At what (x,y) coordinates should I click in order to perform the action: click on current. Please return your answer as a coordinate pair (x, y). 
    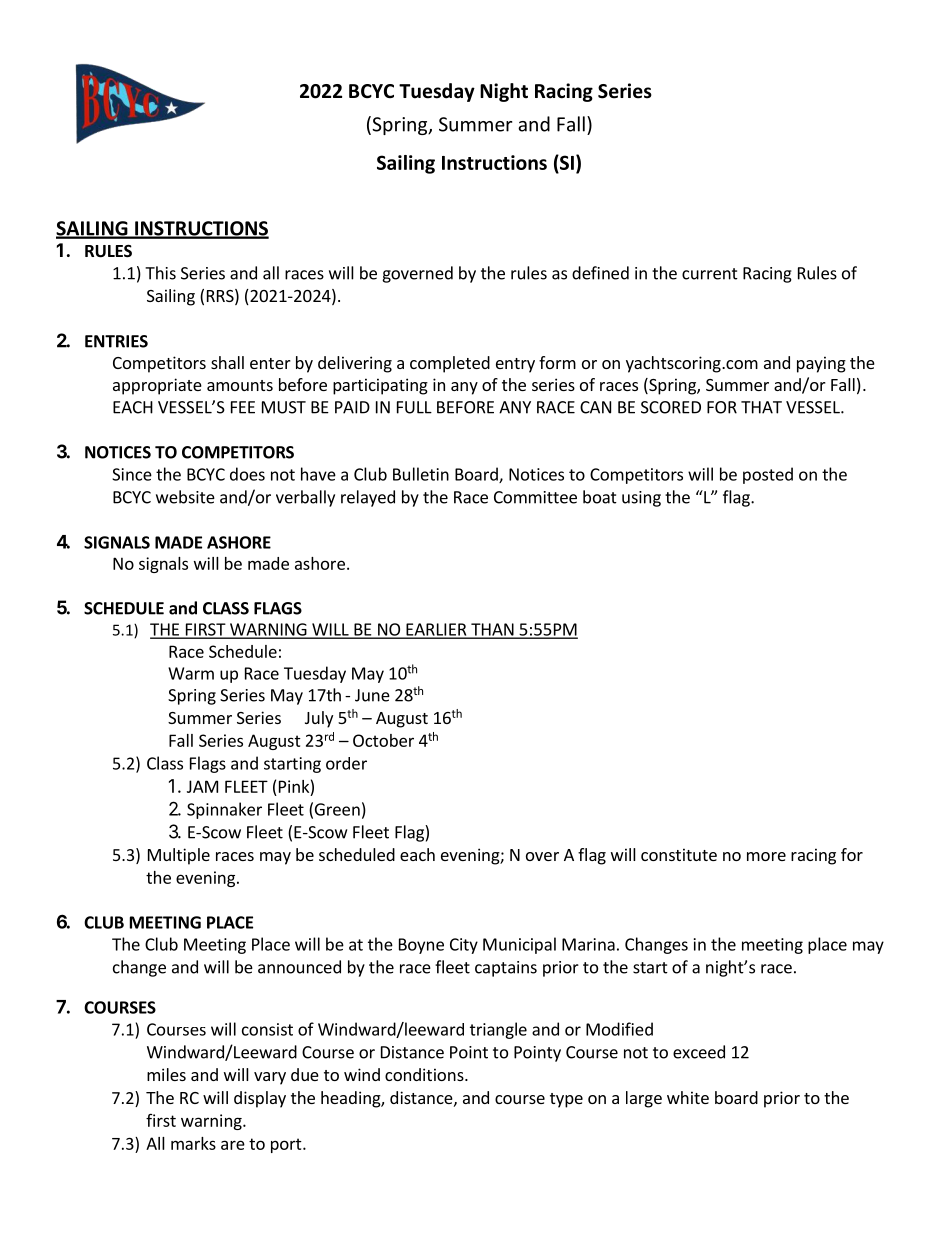
    Looking at the image, I should click on (710, 274).
